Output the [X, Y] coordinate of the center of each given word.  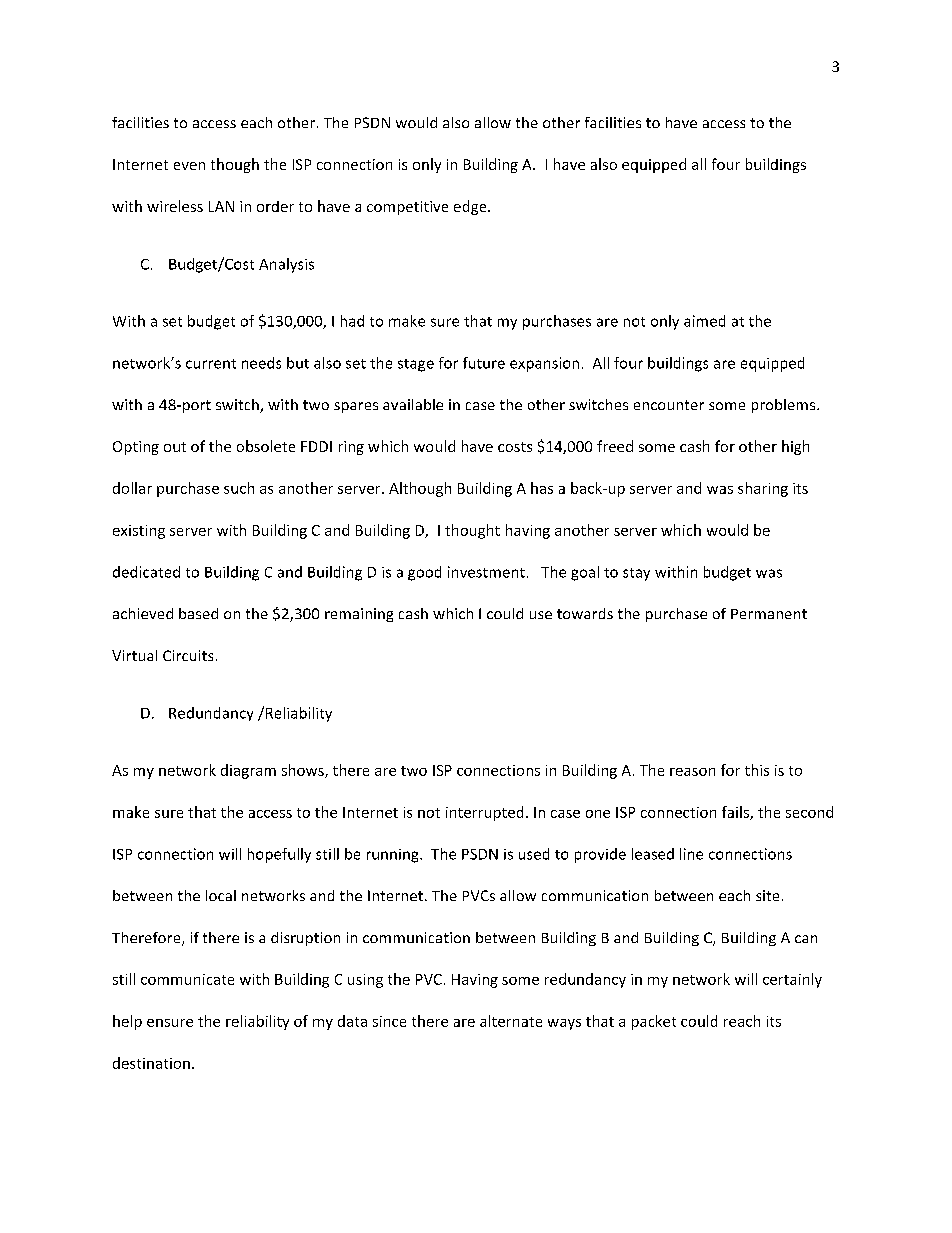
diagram [248, 771]
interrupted [484, 813]
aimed [704, 321]
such [239, 488]
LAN [221, 206]
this [757, 770]
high [795, 447]
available [413, 404]
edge [471, 207]
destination [151, 1063]
